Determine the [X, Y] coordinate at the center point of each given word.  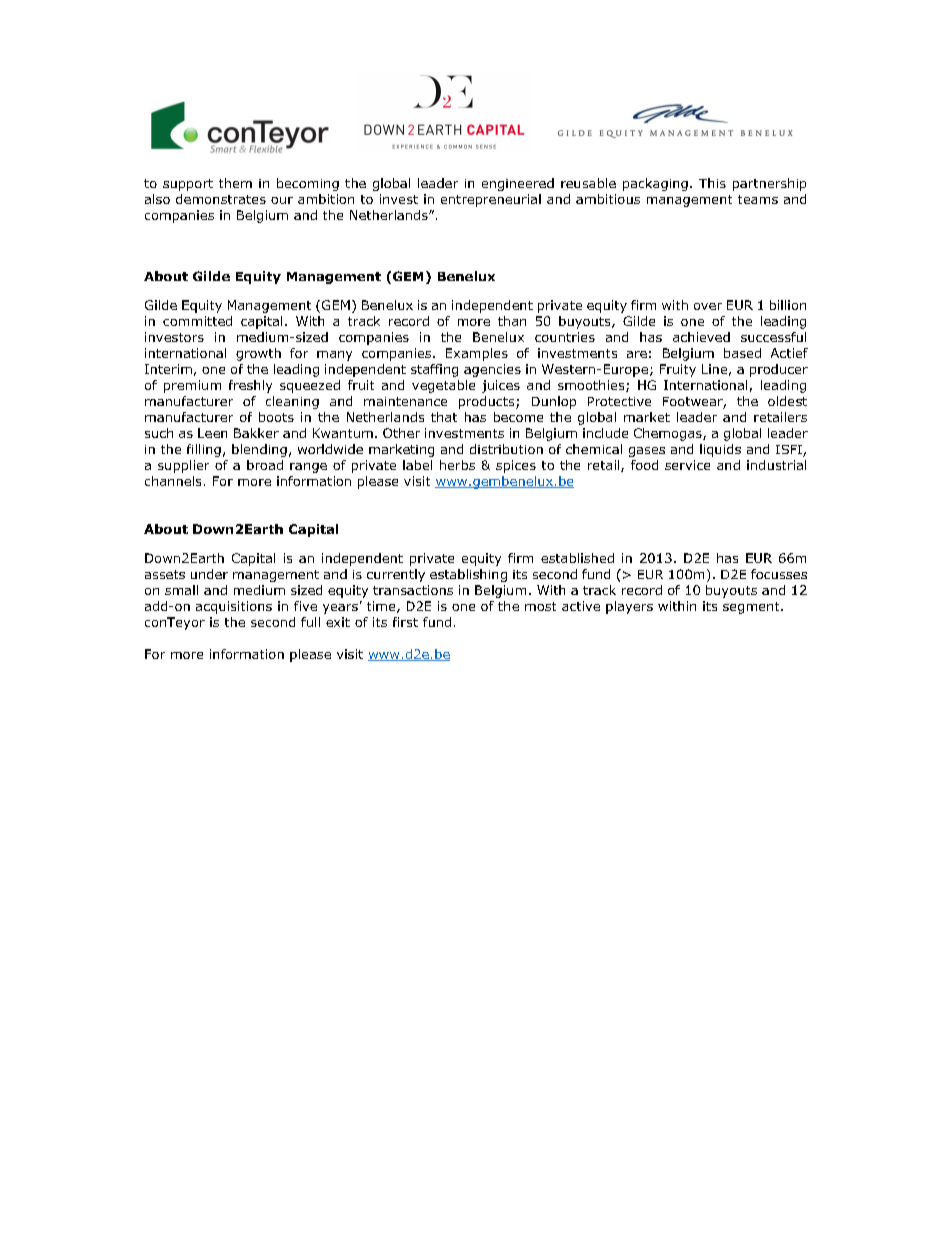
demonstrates [221, 199]
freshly [250, 386]
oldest [787, 401]
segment [752, 608]
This [712, 183]
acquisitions [234, 607]
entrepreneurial [491, 200]
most [540, 606]
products [488, 402]
